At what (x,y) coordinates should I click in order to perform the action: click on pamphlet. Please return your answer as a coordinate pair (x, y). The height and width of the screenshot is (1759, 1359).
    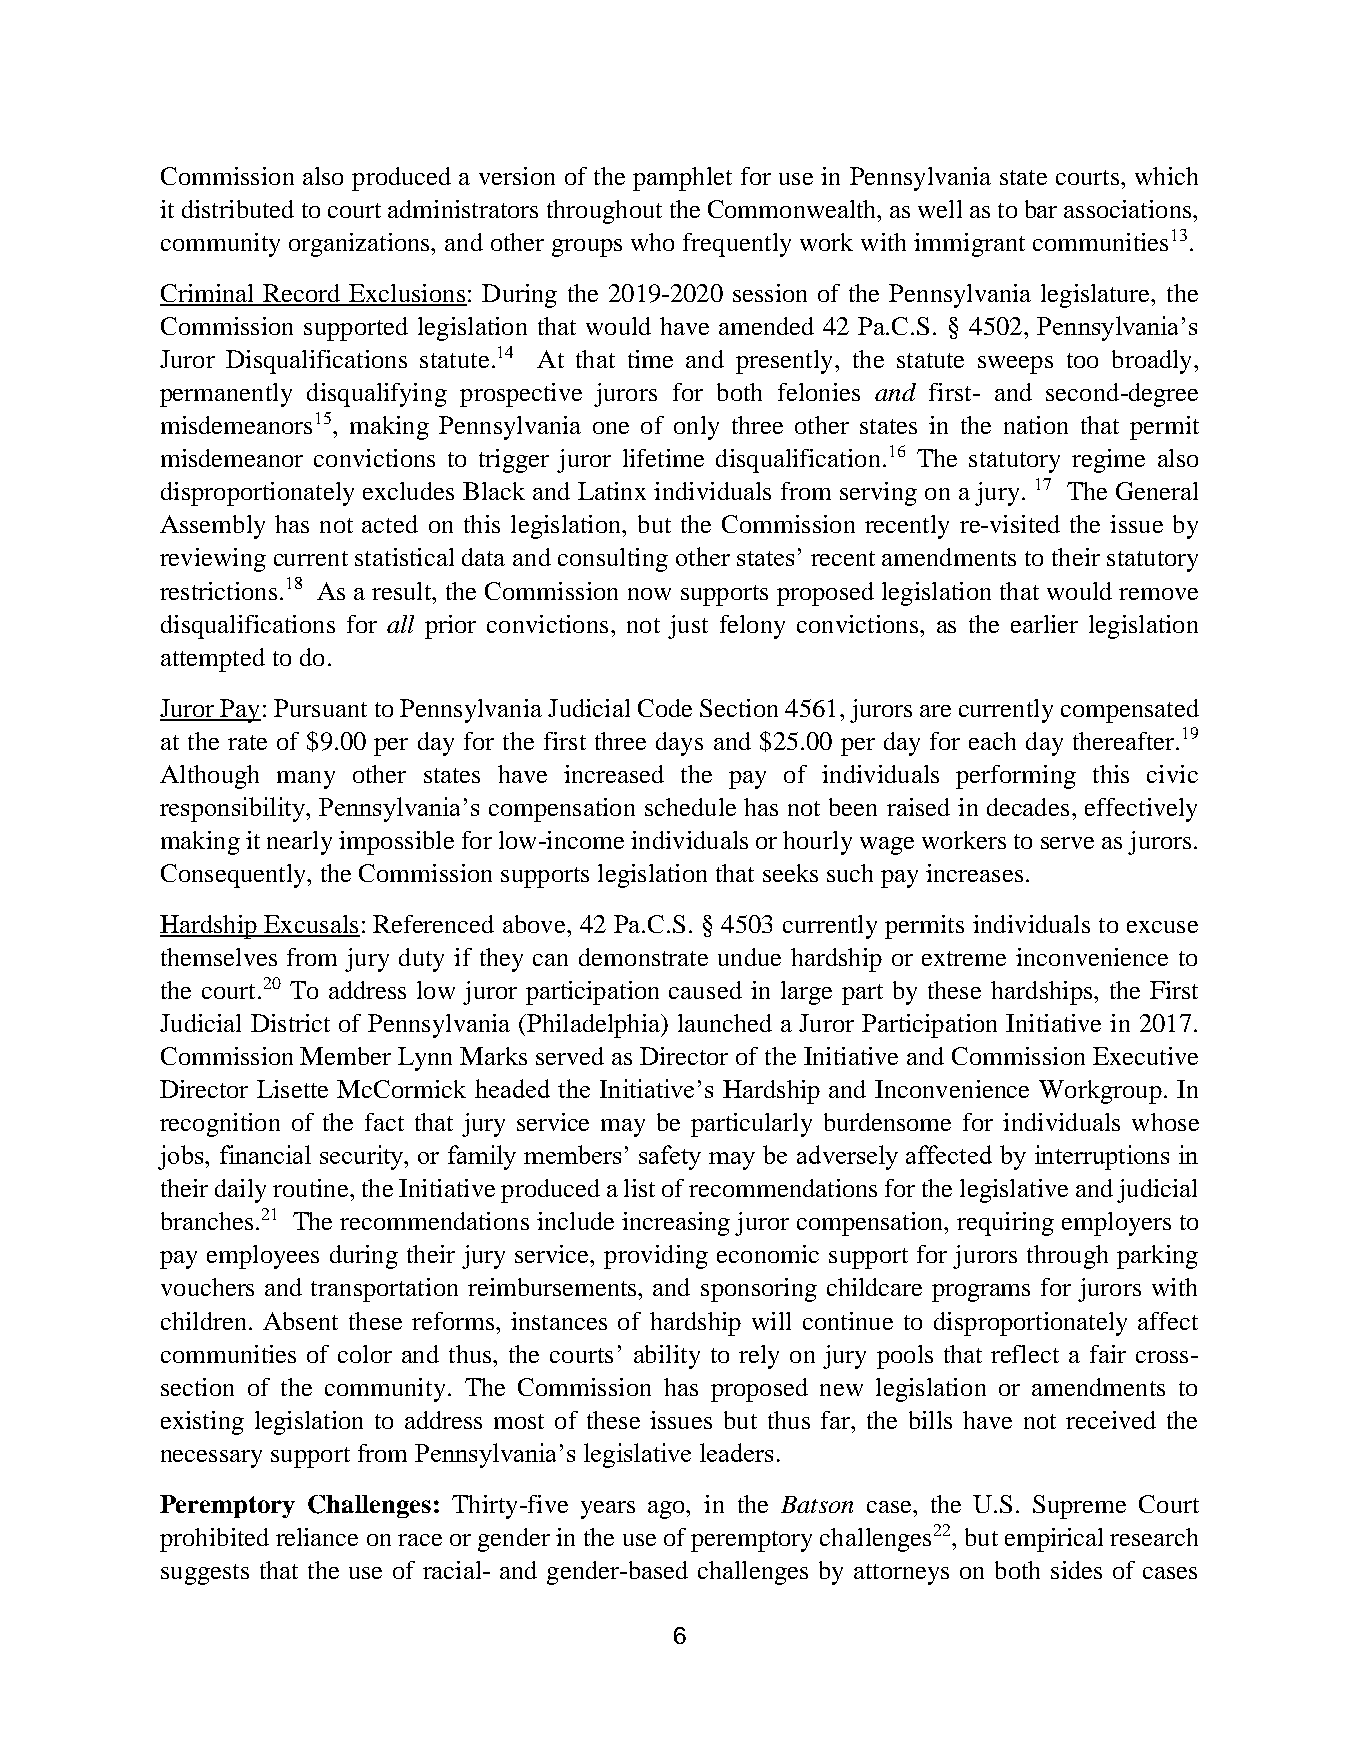
    Looking at the image, I should click on (682, 179).
